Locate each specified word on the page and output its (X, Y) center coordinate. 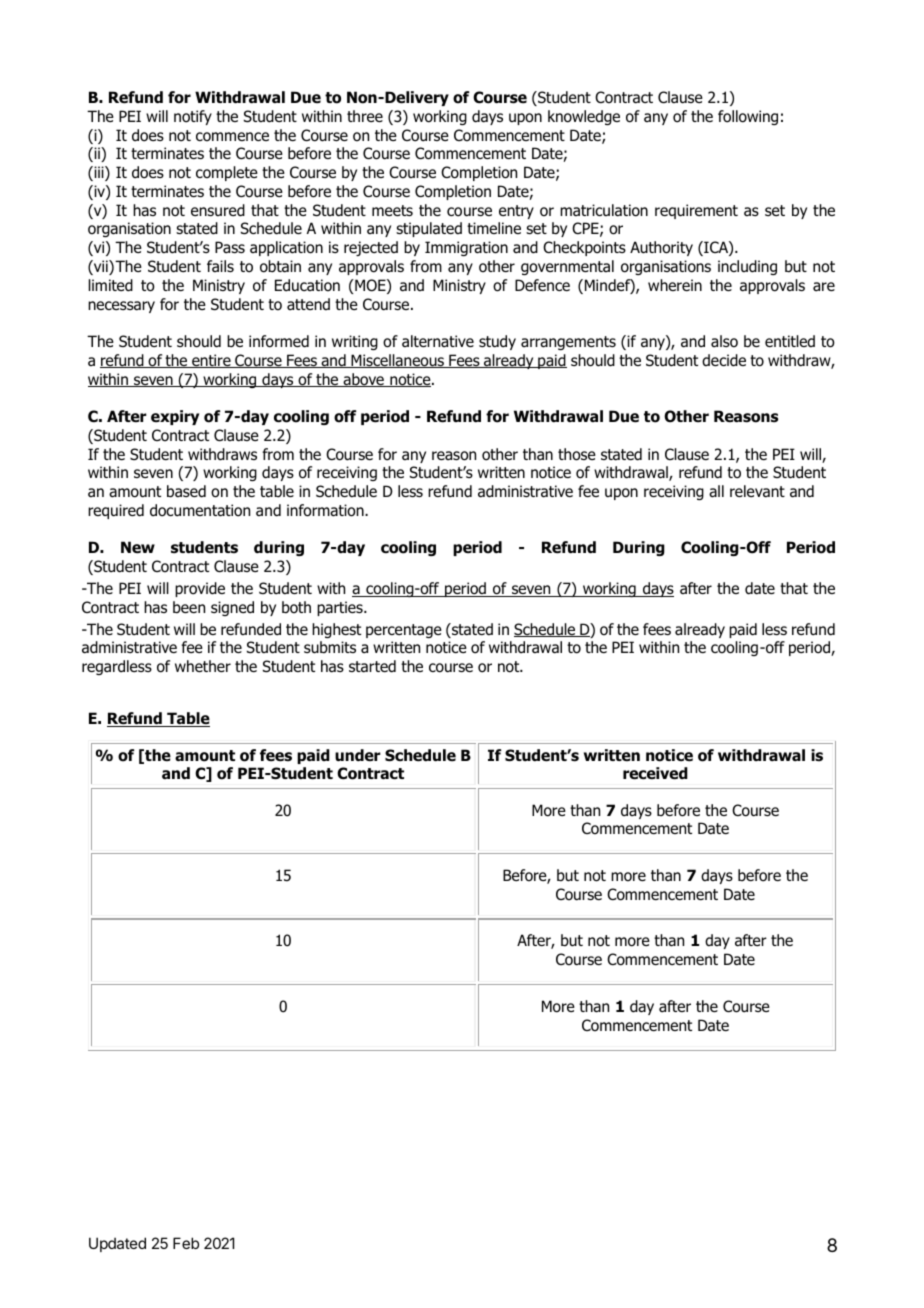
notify (193, 117)
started (372, 666)
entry (516, 212)
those (577, 454)
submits (330, 647)
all (716, 491)
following (748, 117)
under (358, 755)
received (655, 773)
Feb (186, 1243)
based (186, 491)
